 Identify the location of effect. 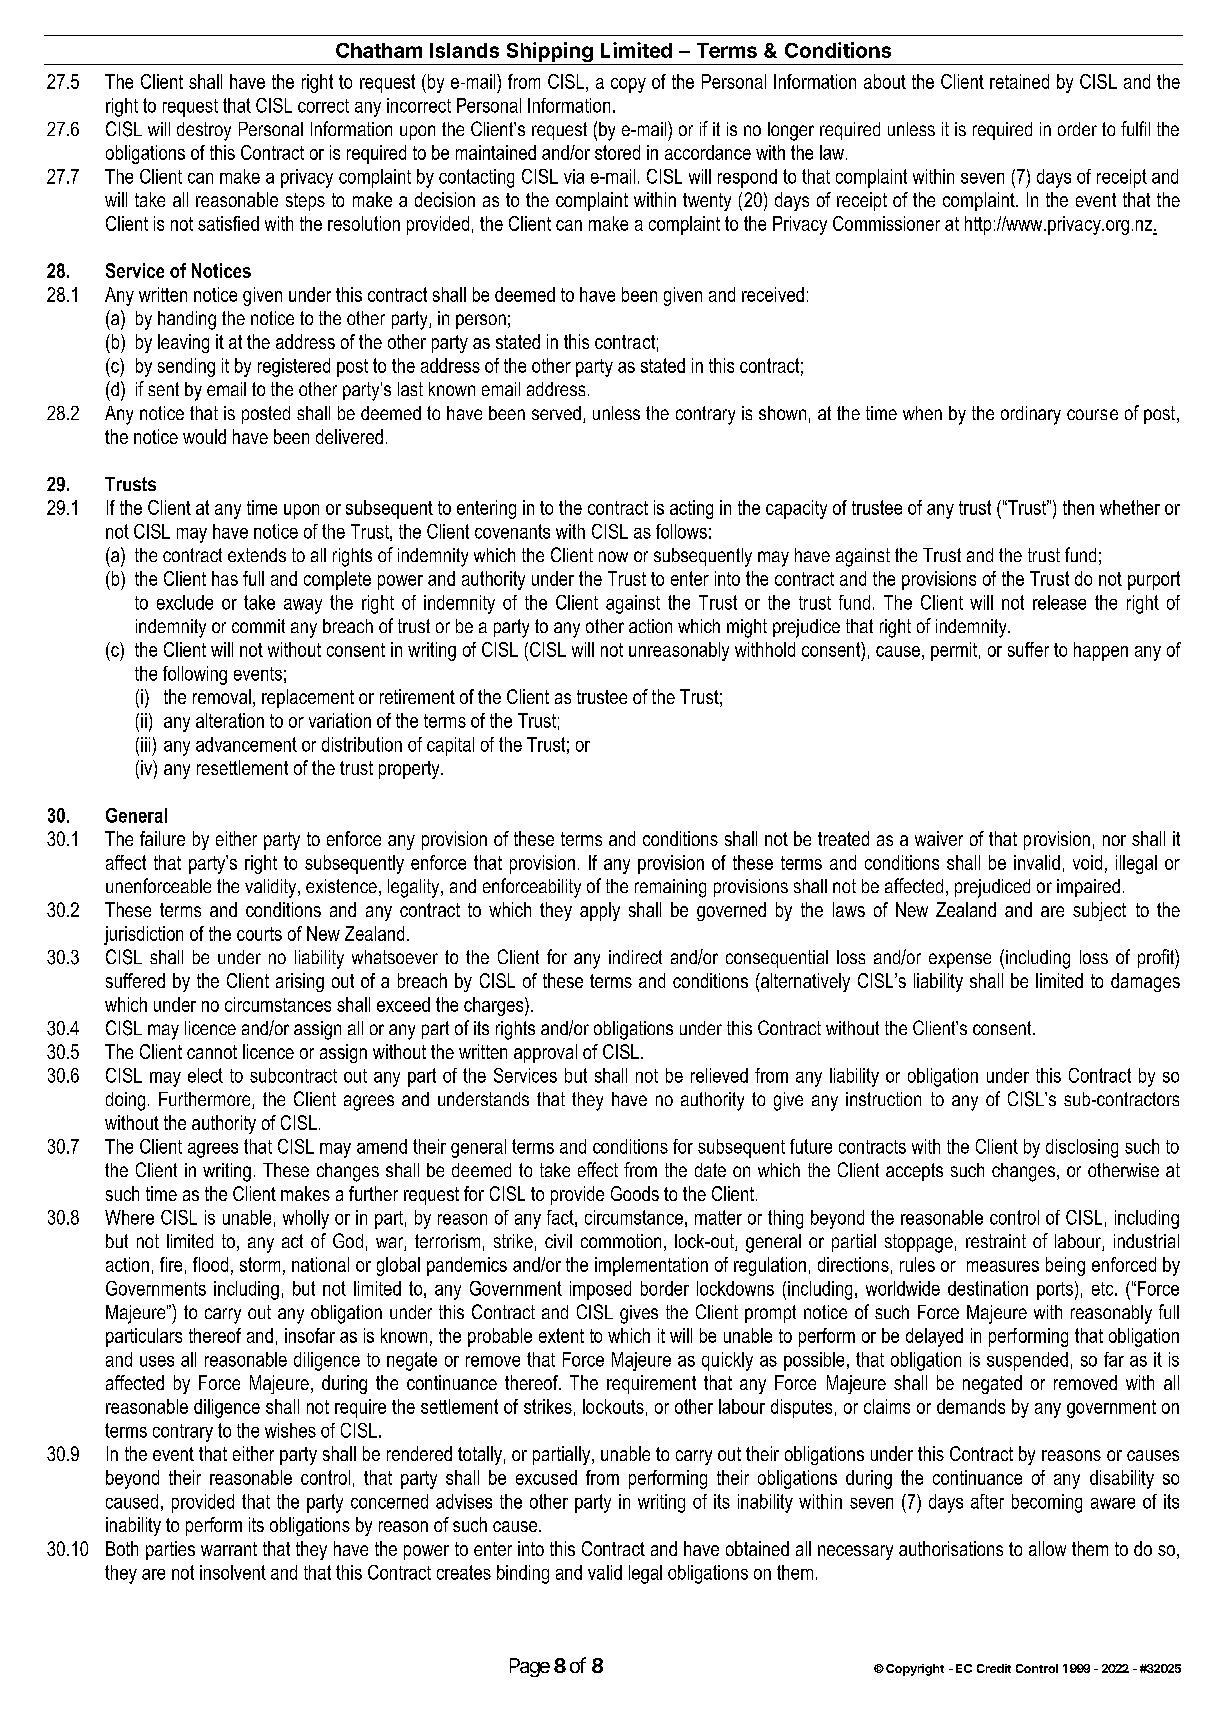
(598, 1169).
